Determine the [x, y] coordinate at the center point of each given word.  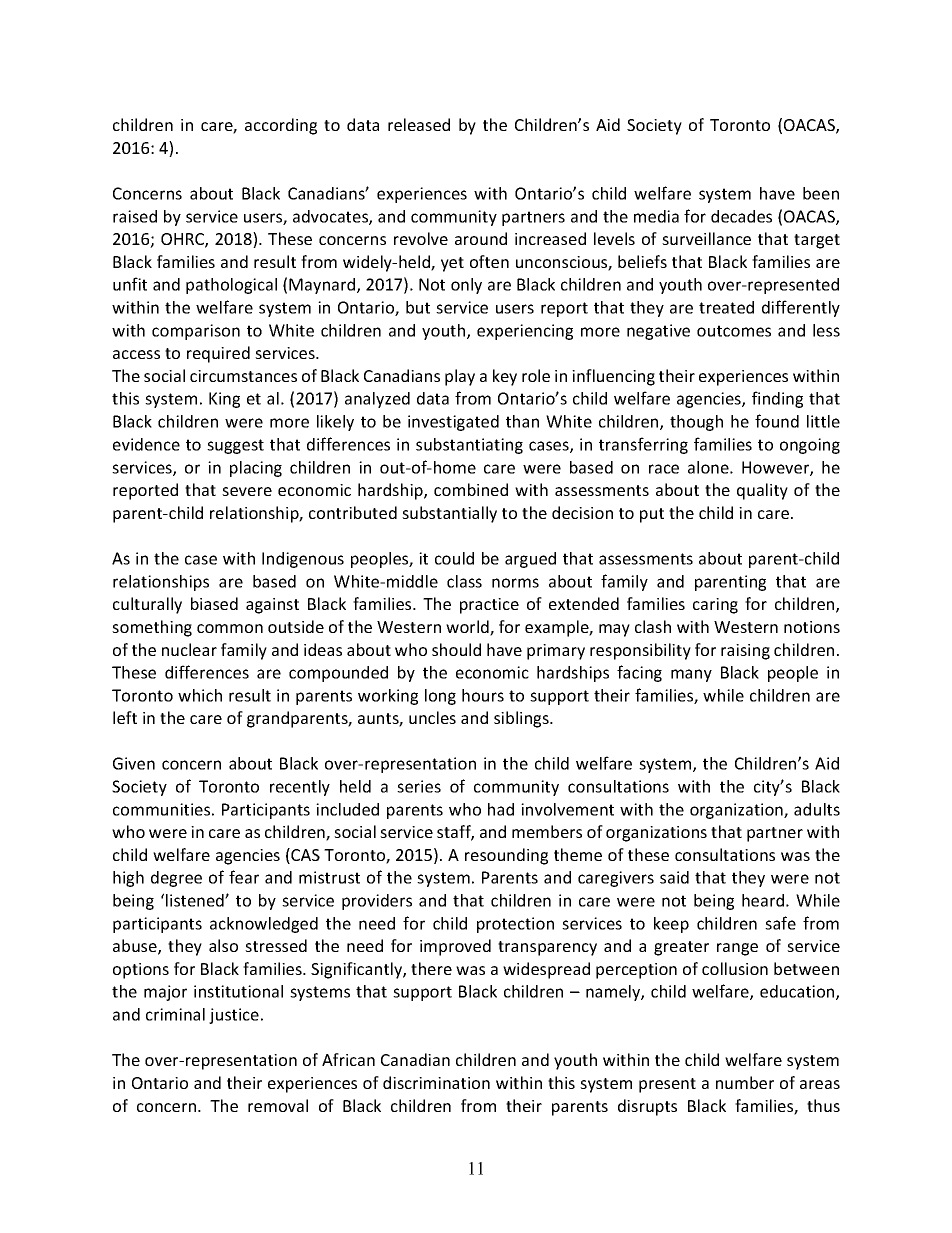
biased [214, 603]
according [281, 126]
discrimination [436, 1082]
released [419, 124]
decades [741, 216]
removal [278, 1105]
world [468, 628]
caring [715, 606]
